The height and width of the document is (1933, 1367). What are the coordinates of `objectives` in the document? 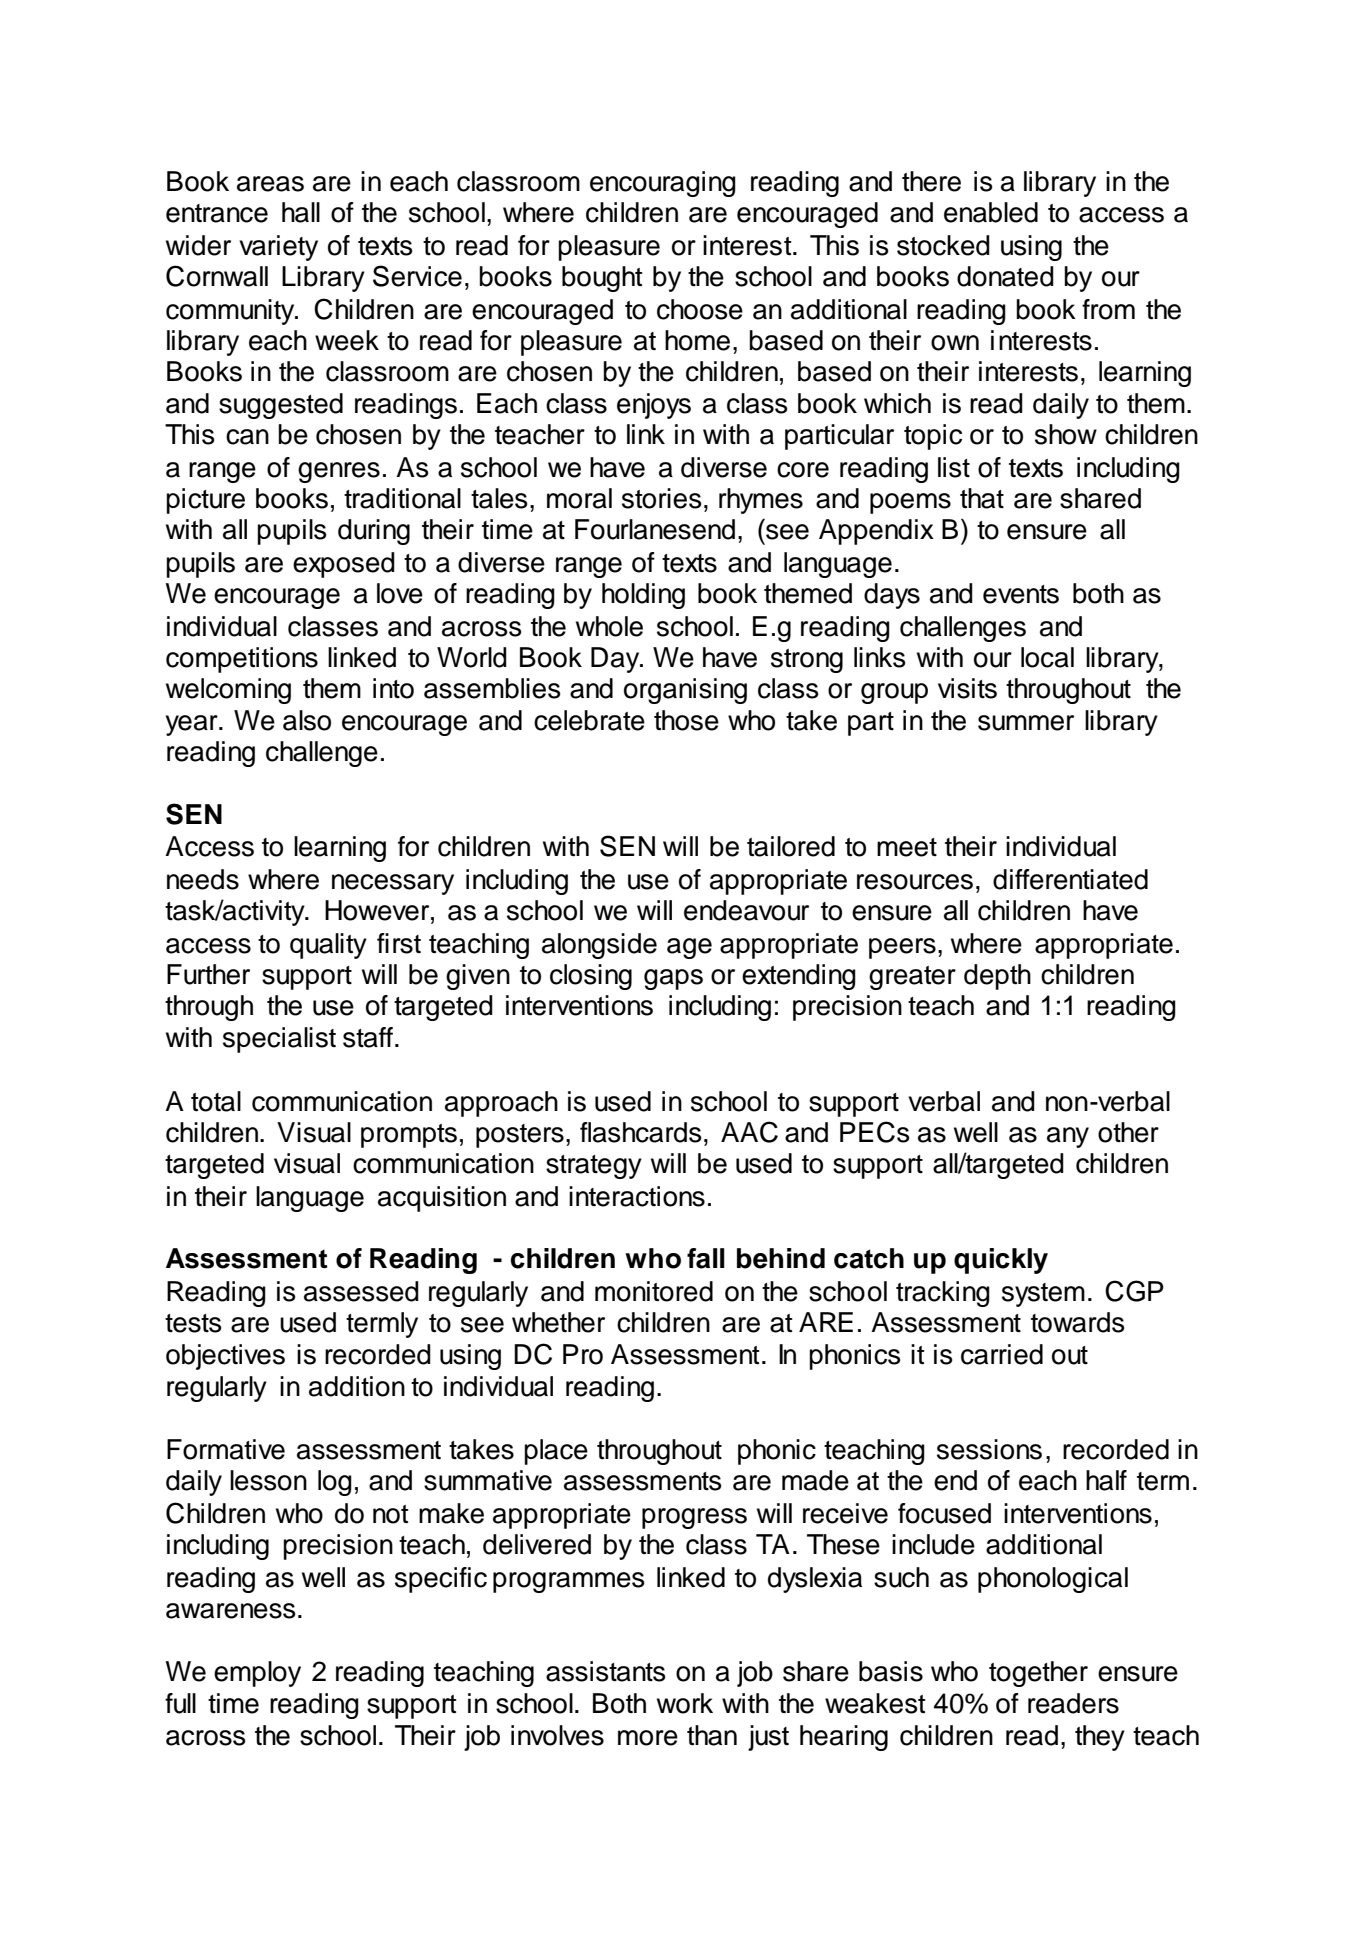 It's located at (225, 1357).
